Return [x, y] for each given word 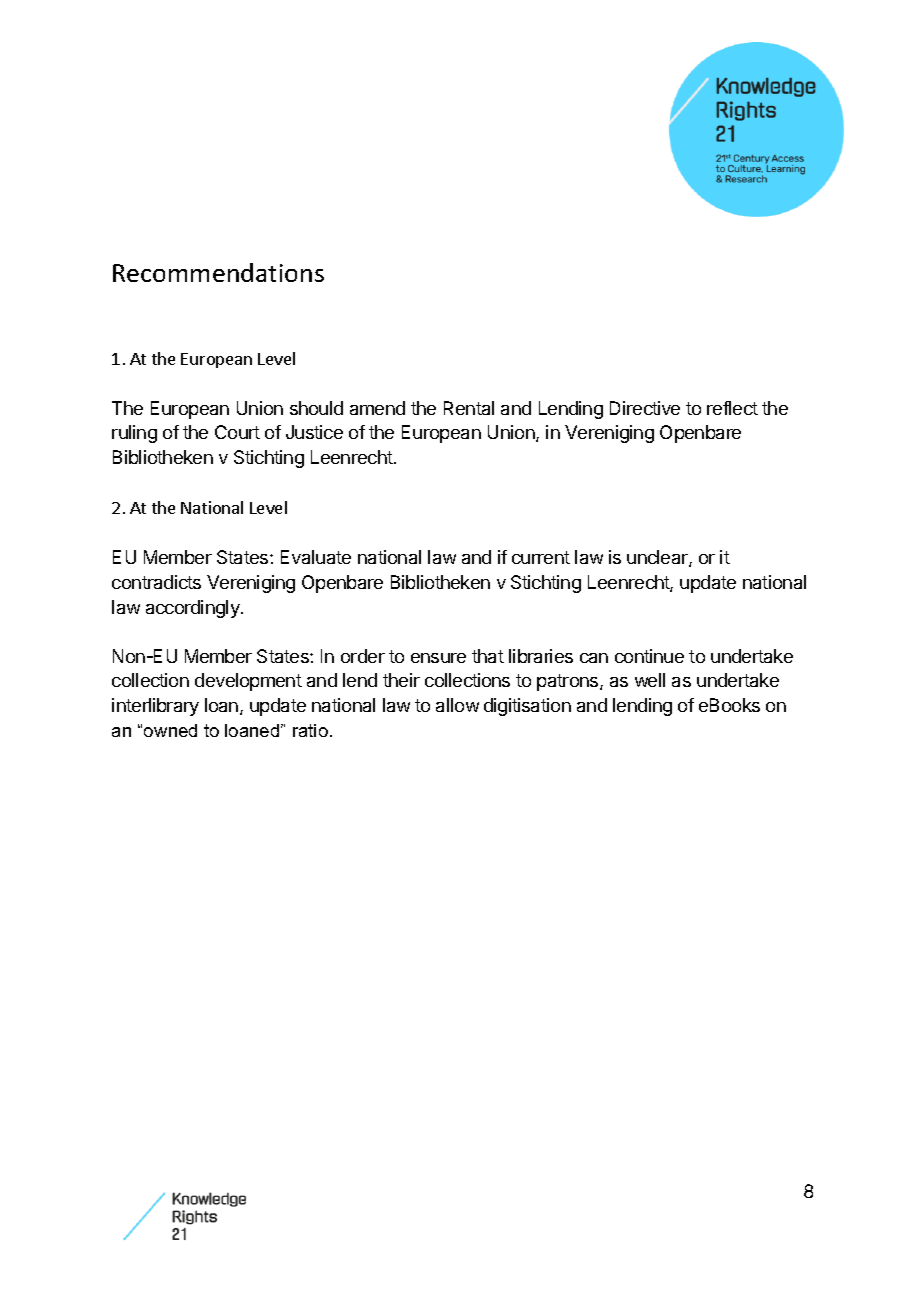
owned [170, 730]
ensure [438, 658]
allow [457, 705]
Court [237, 432]
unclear [658, 558]
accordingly [194, 609]
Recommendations [218, 272]
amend [377, 408]
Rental [469, 408]
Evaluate [316, 557]
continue [649, 656]
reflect [732, 408]
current [541, 557]
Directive [645, 408]
